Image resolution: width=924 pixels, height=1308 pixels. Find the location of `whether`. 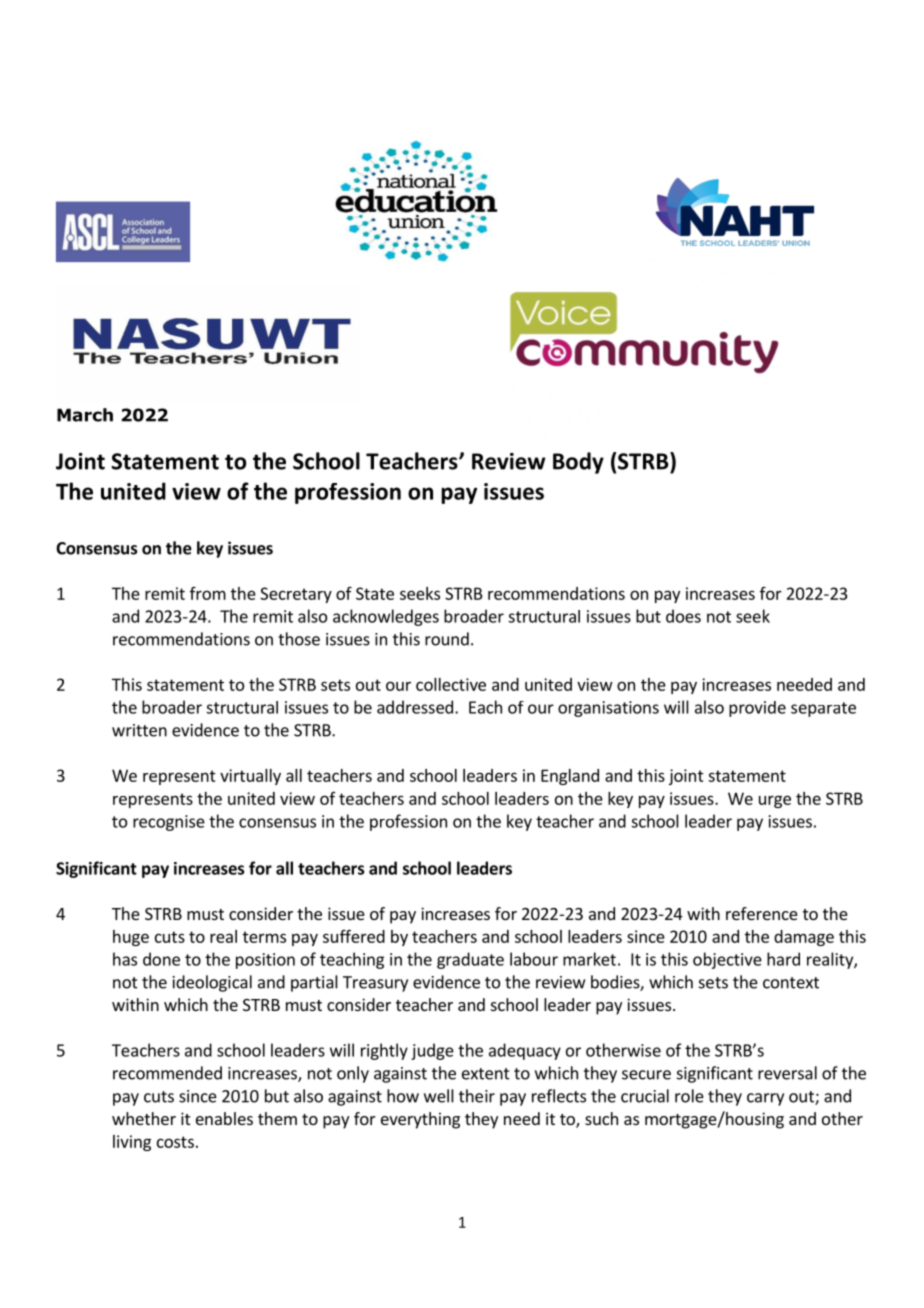

whether is located at coordinates (144, 1118).
